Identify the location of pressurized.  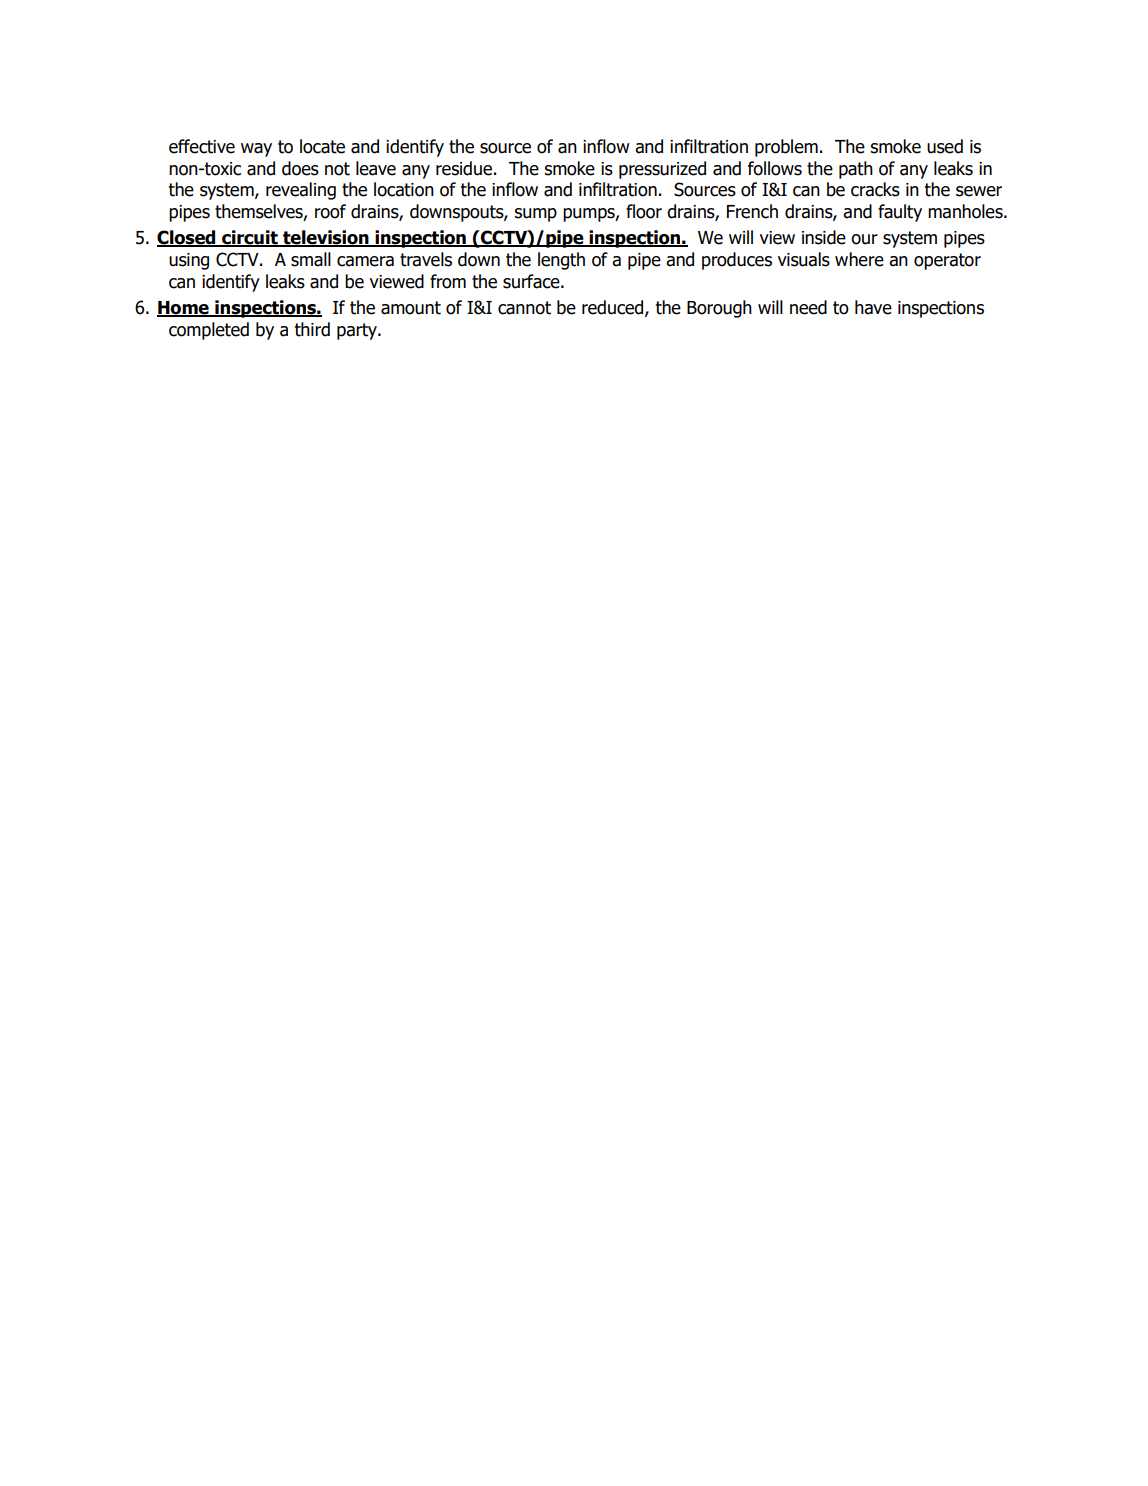
(662, 170).
